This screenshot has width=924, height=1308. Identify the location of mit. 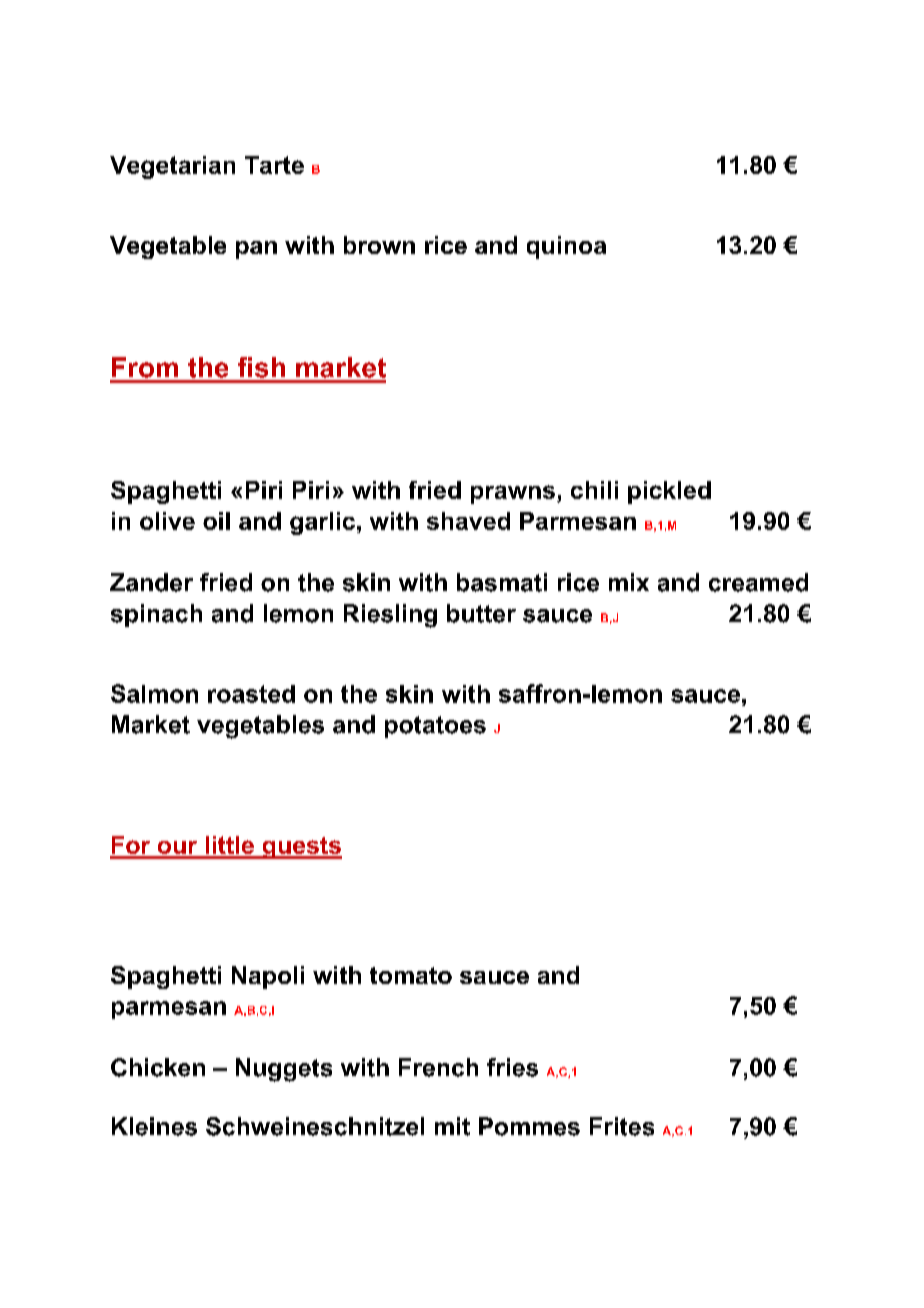
(452, 1126).
